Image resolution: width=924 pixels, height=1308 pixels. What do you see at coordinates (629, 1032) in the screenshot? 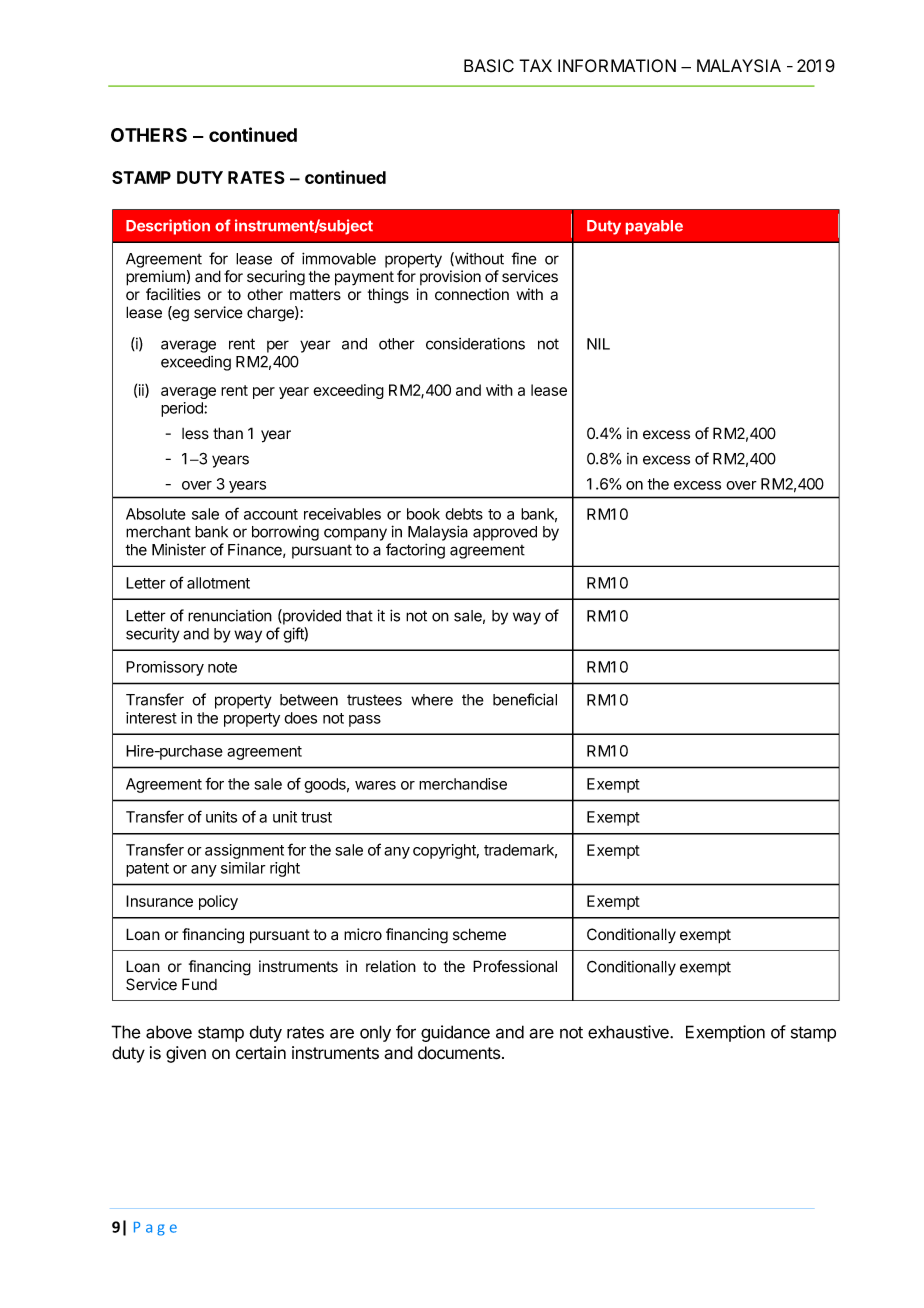
I see `exhaustive` at bounding box center [629, 1032].
